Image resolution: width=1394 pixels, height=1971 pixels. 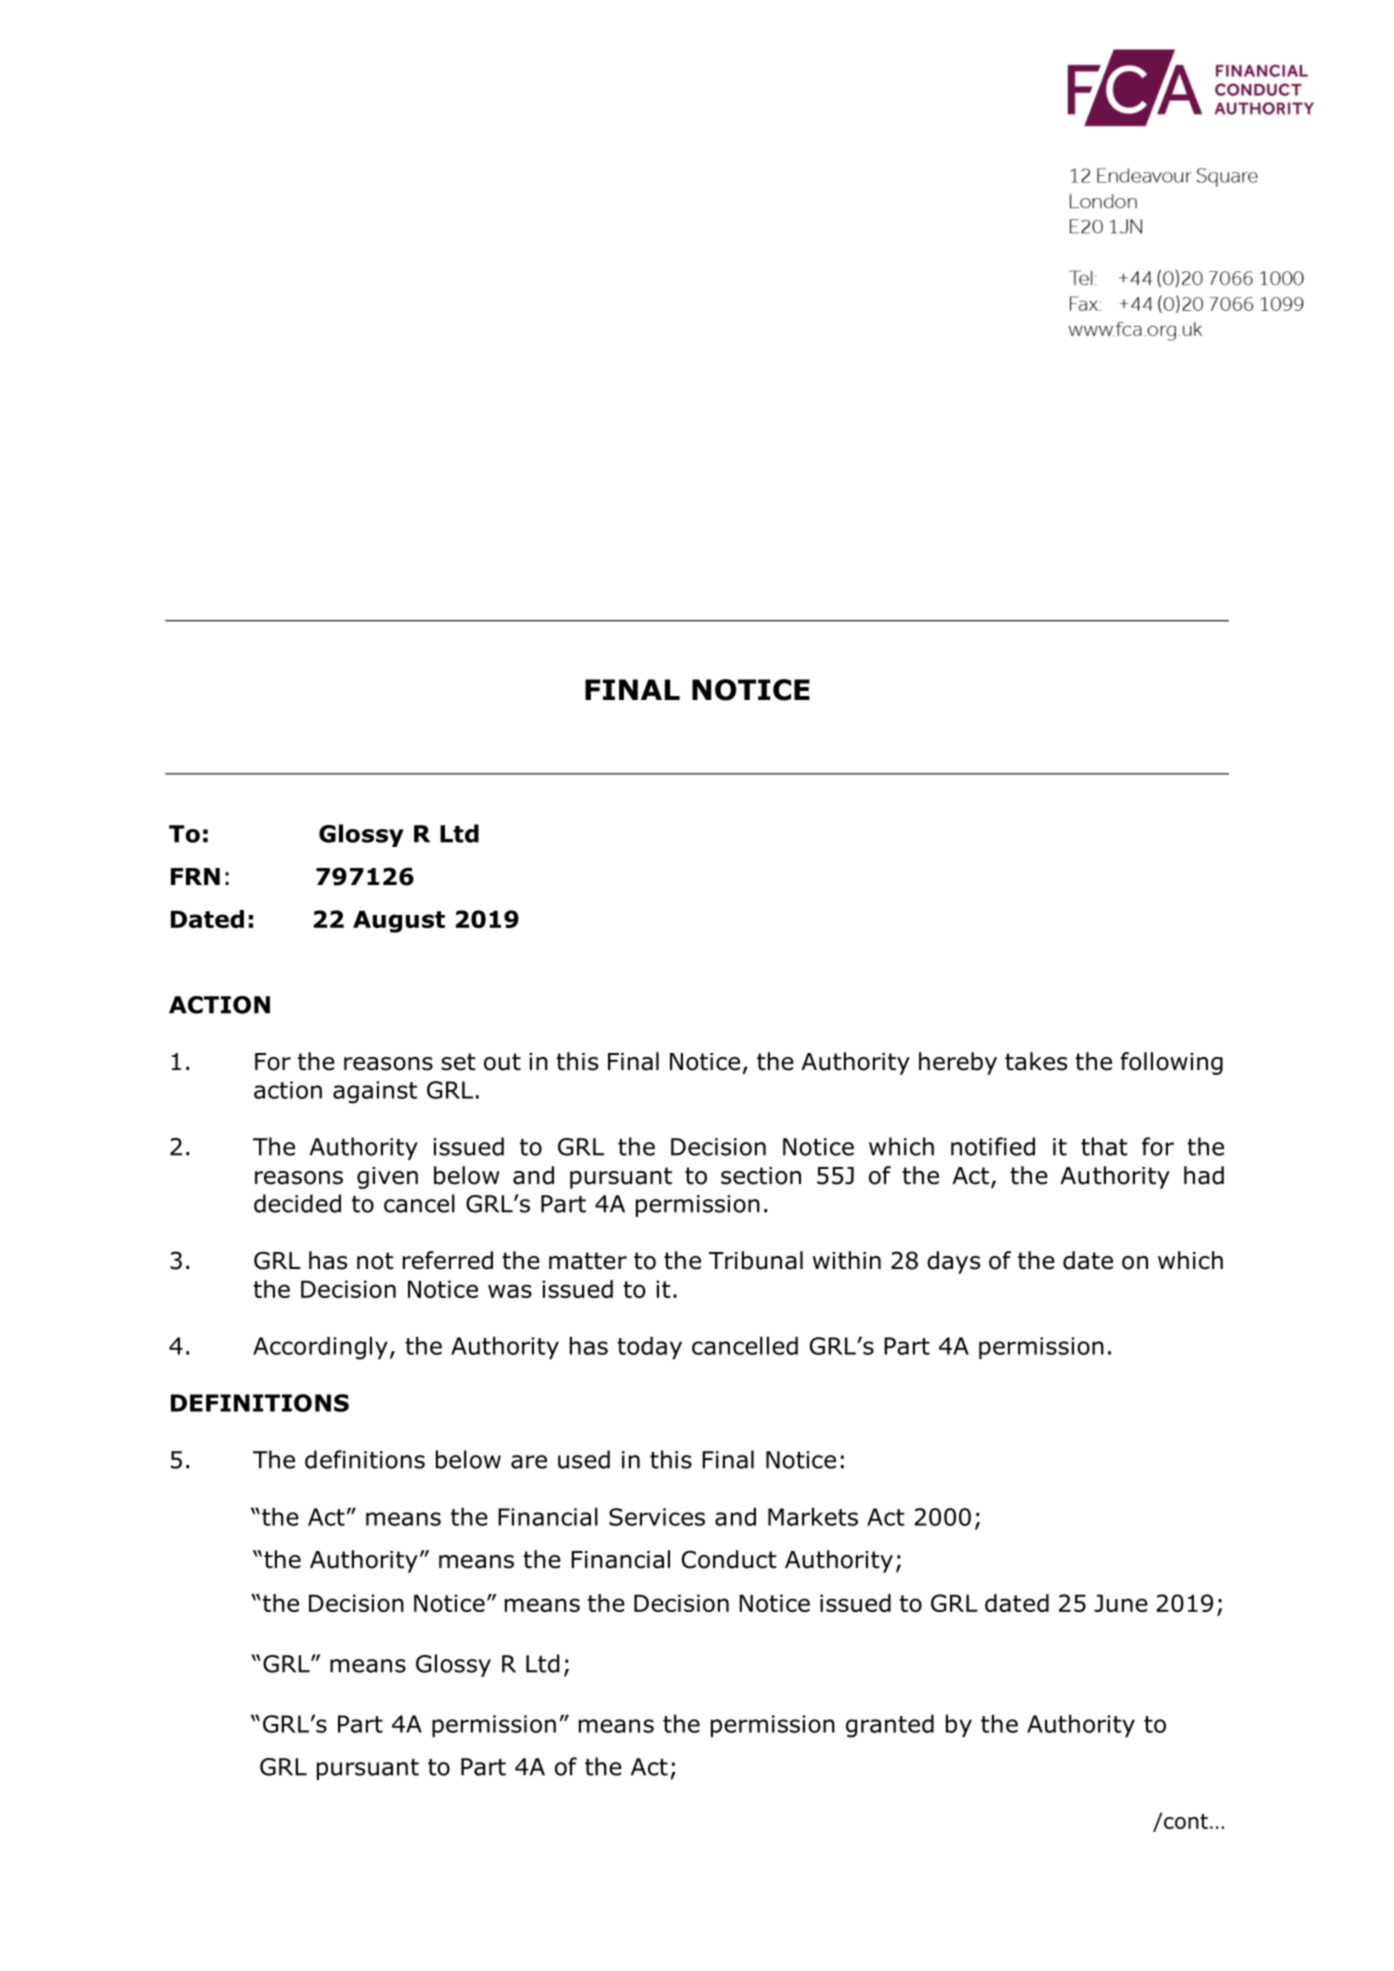 I want to click on August, so click(x=399, y=921).
